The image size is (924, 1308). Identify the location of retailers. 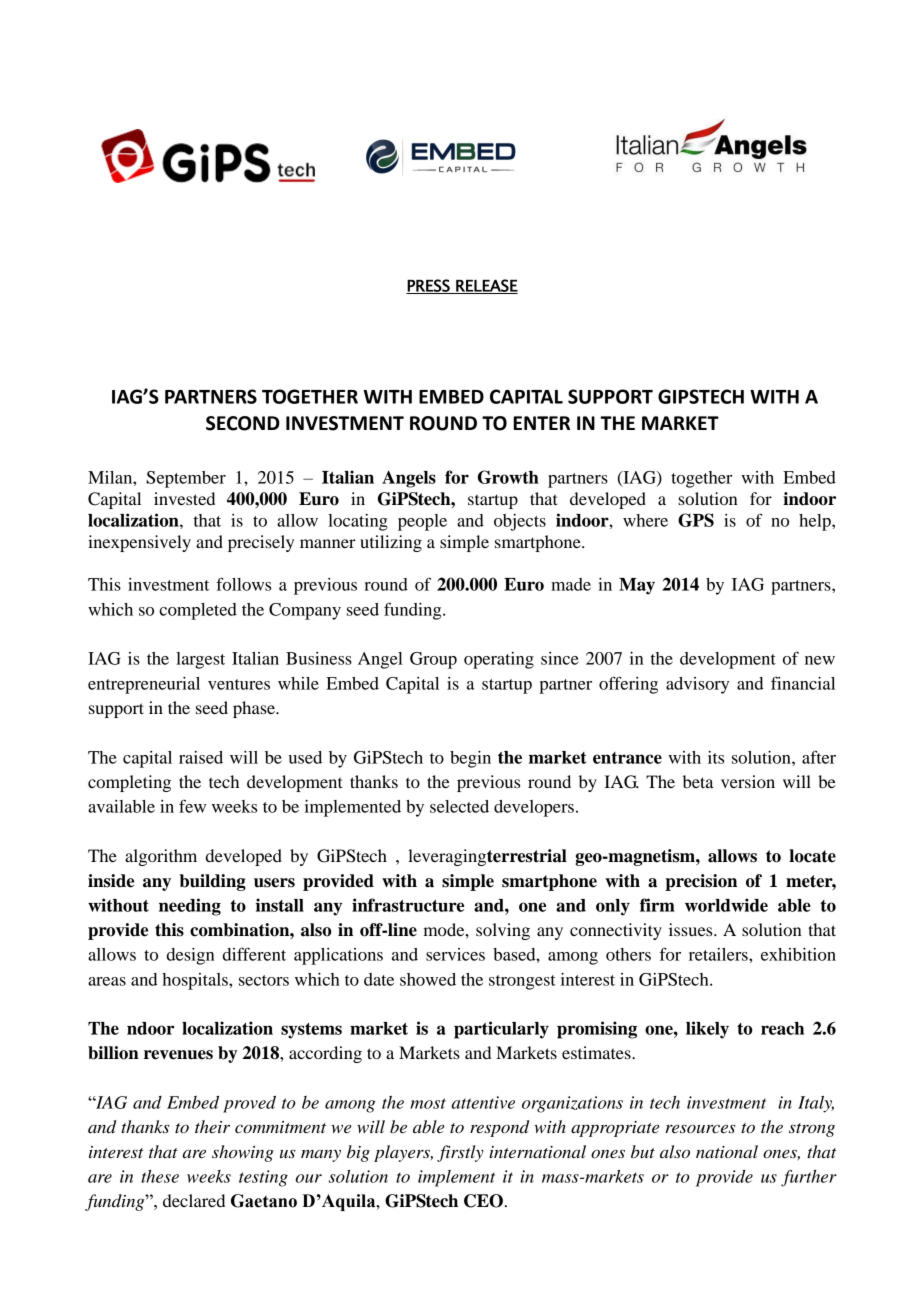
(719, 954).
